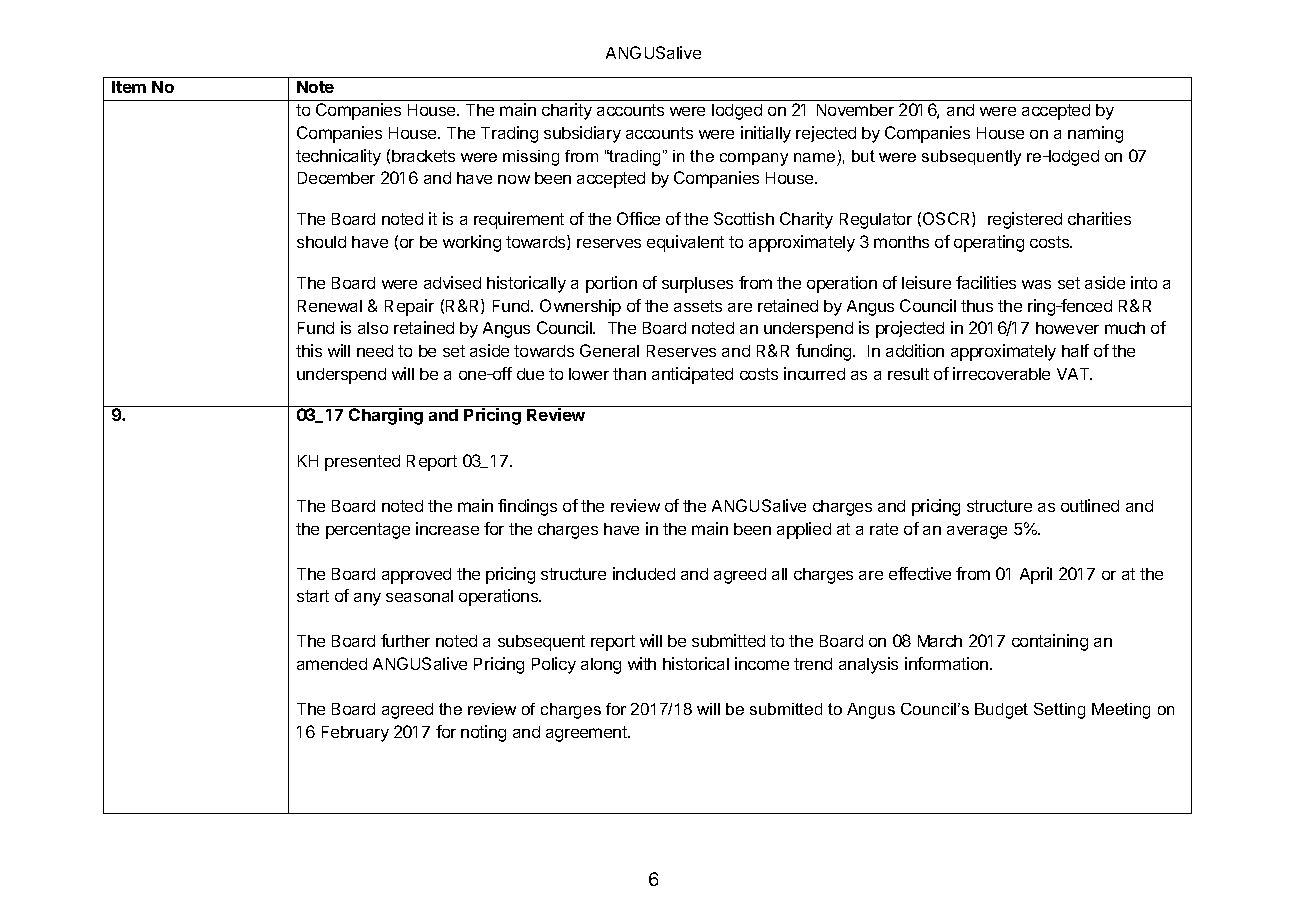  What do you see at coordinates (582, 134) in the screenshot?
I see `subsidiary` at bounding box center [582, 134].
